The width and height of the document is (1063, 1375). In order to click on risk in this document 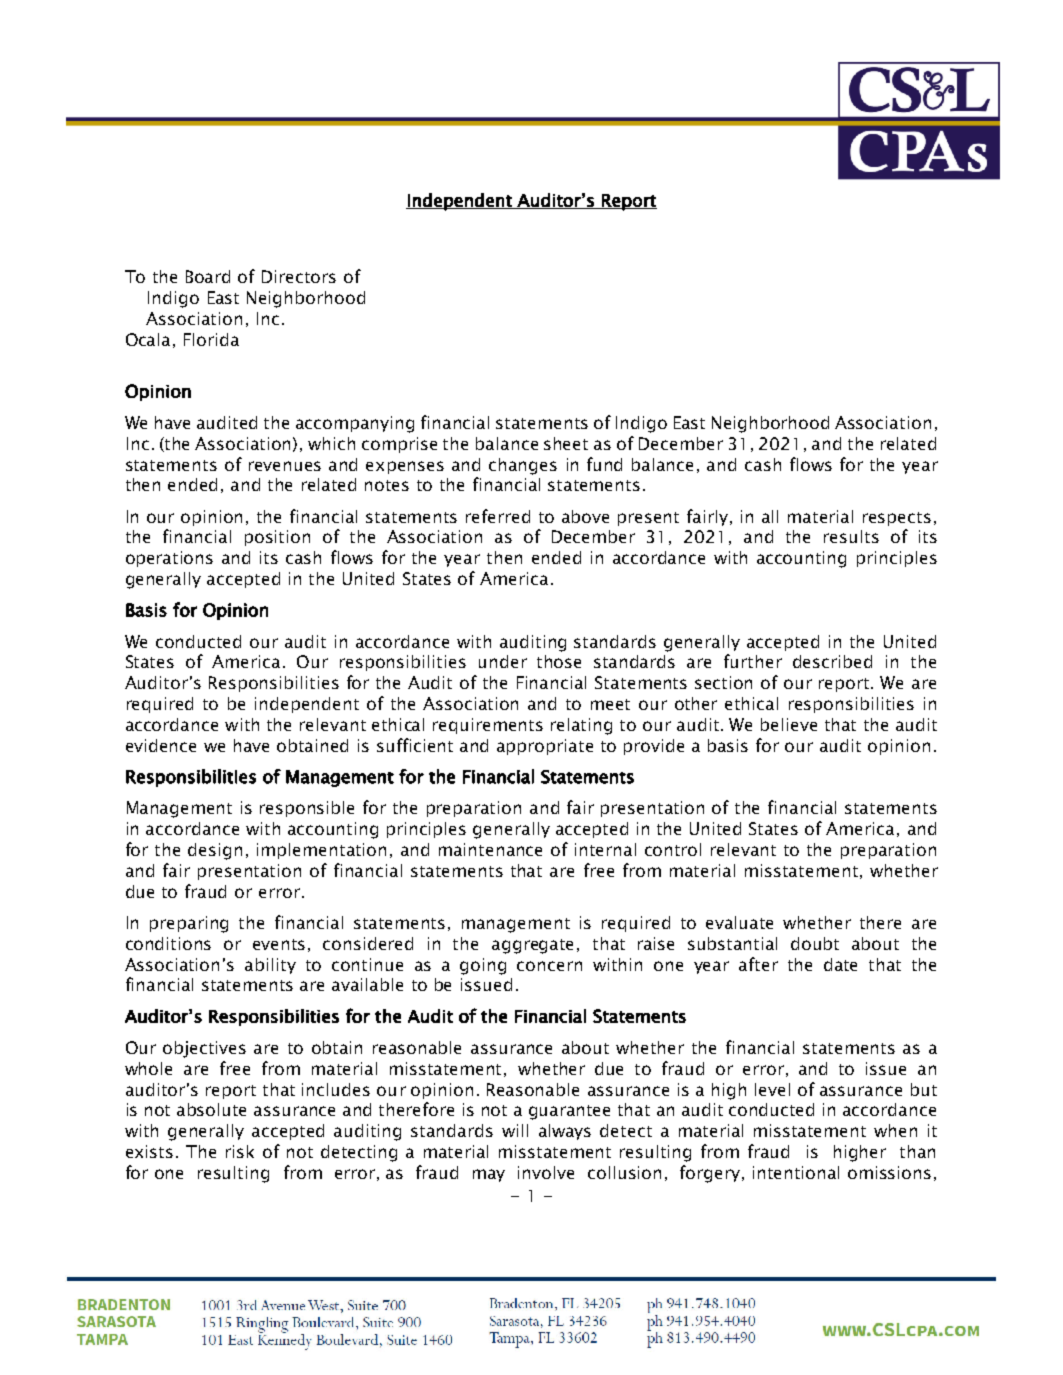, I will do `click(240, 1151)`.
